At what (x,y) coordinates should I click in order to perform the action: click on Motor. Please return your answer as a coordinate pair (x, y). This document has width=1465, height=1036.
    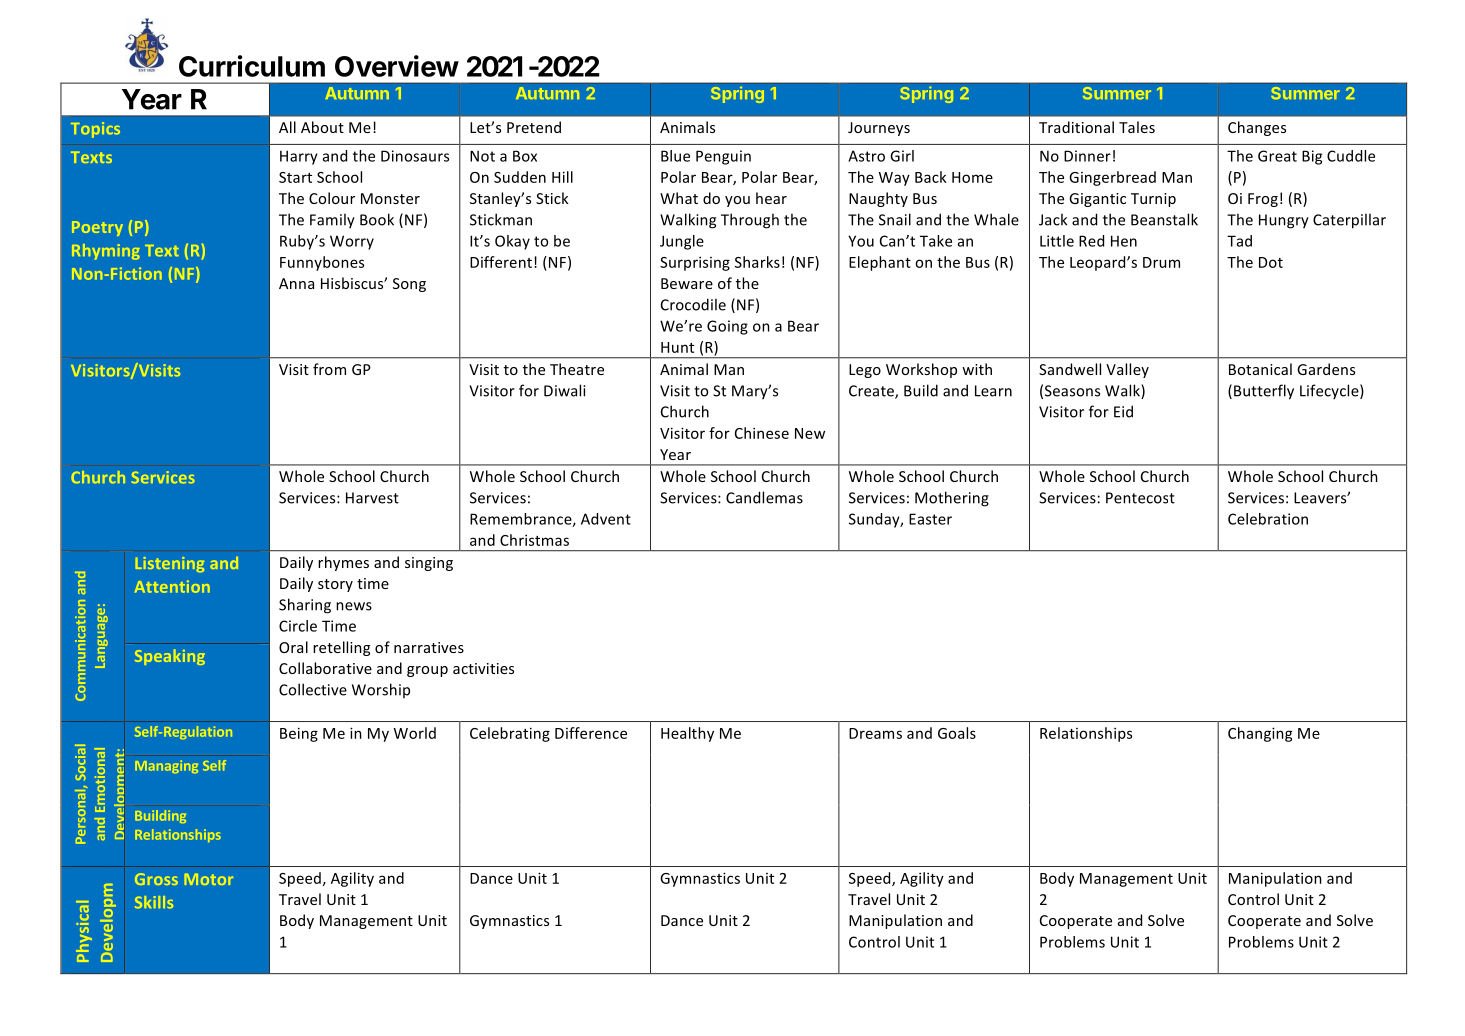
    Looking at the image, I should click on (209, 879).
